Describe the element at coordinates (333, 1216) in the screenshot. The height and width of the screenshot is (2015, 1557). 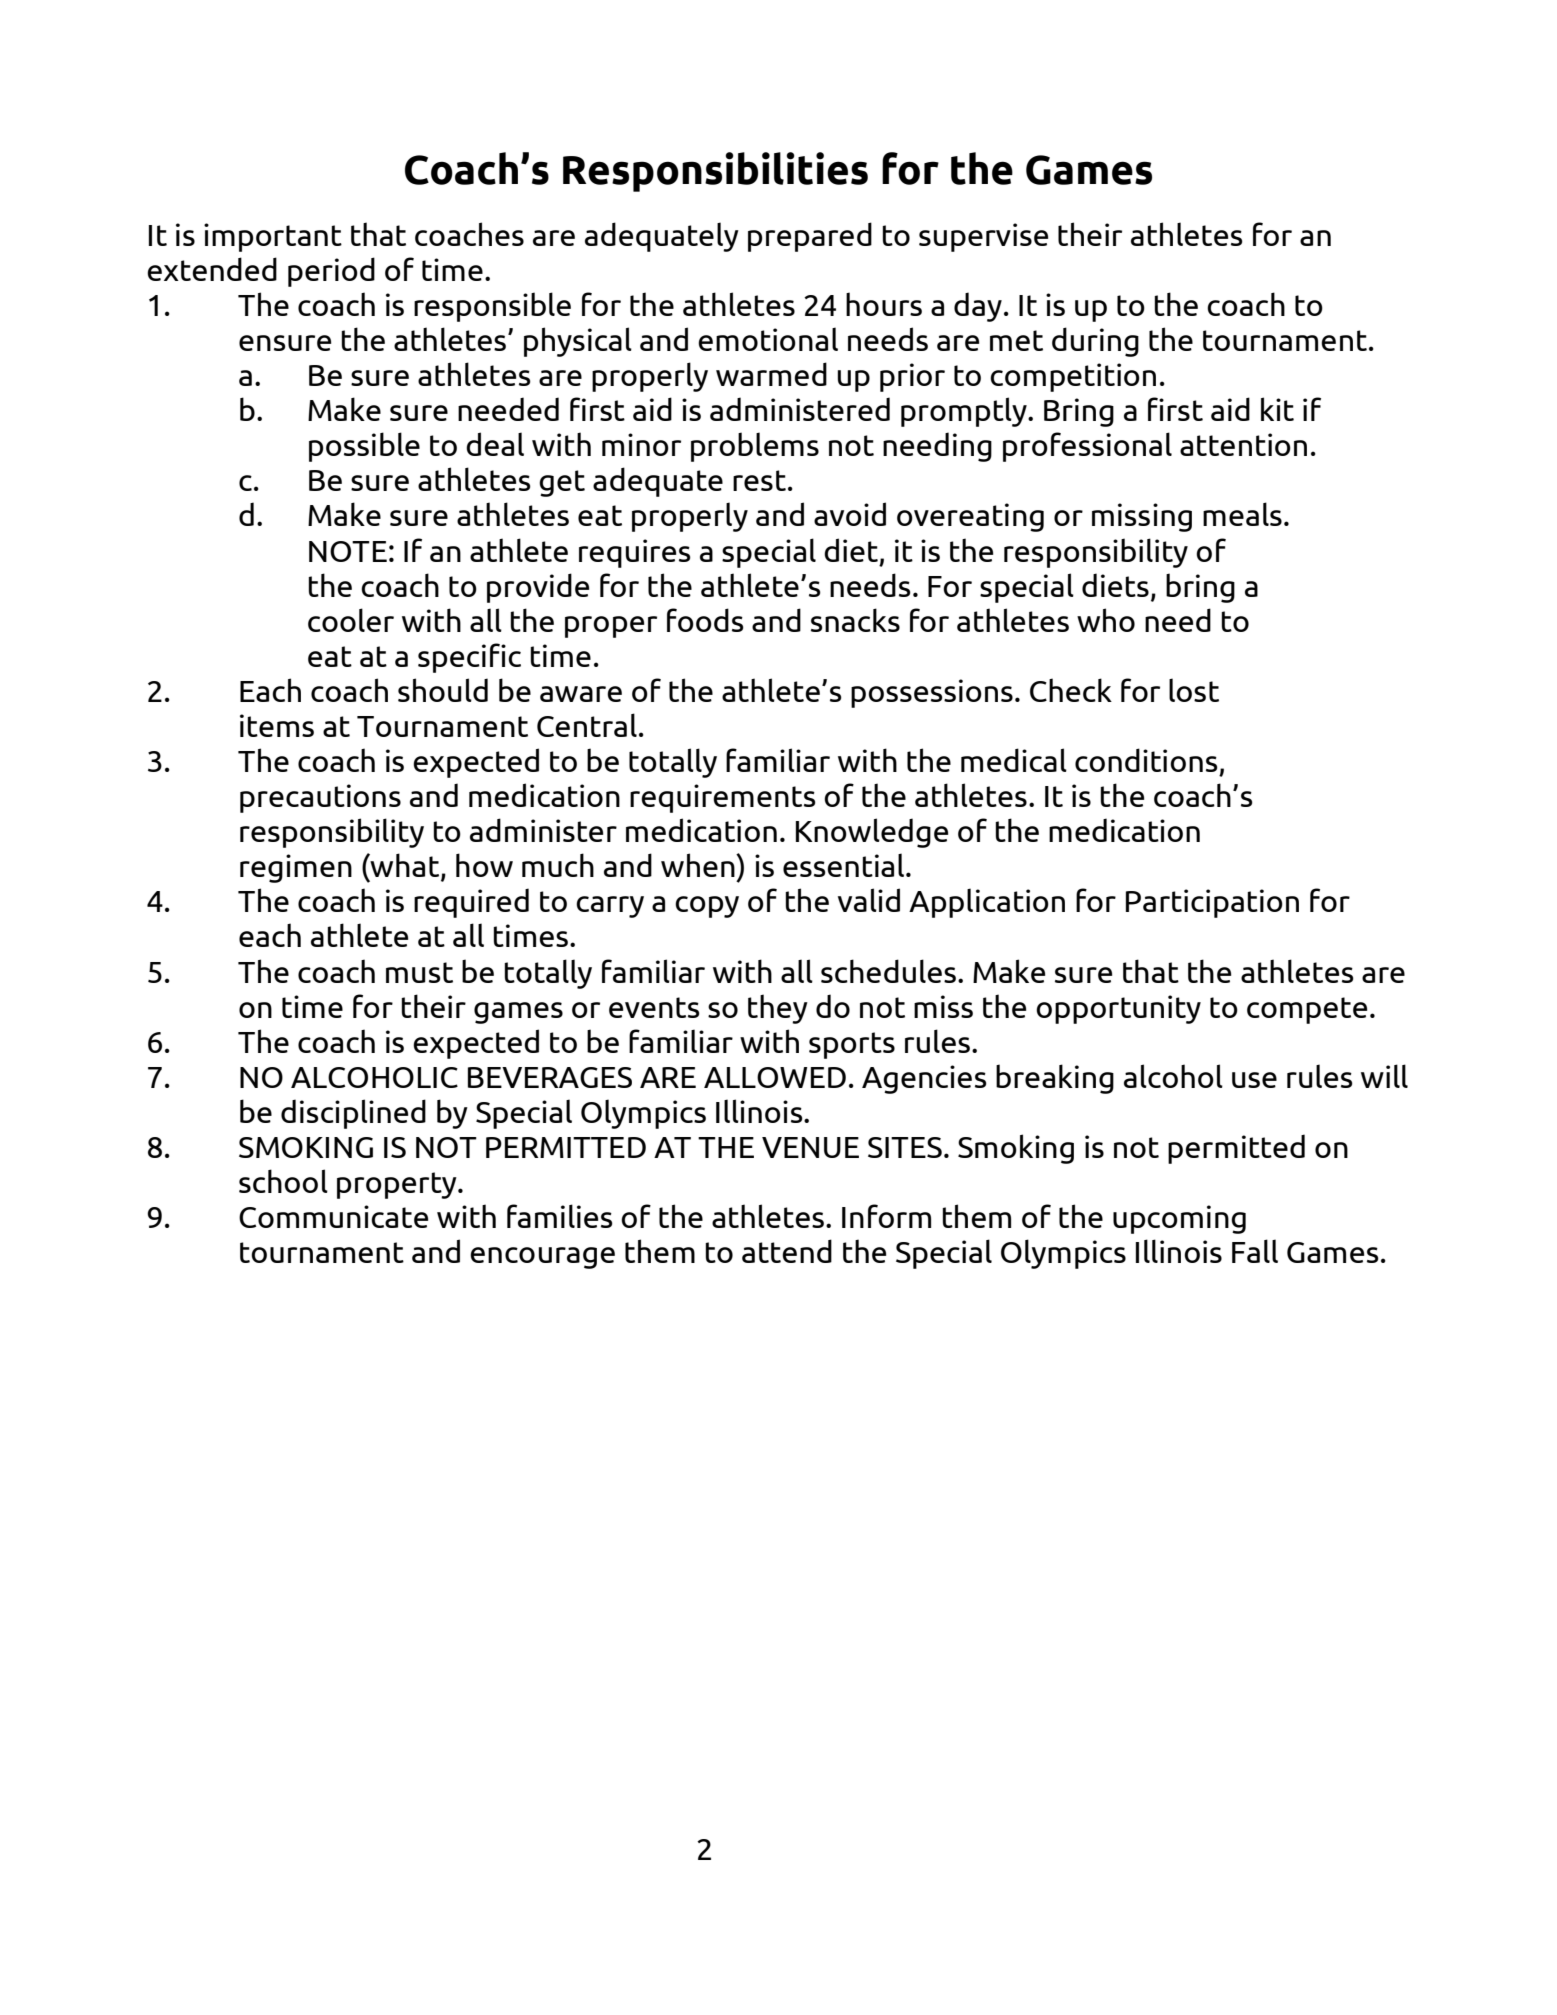
I see `Communicate` at that location.
